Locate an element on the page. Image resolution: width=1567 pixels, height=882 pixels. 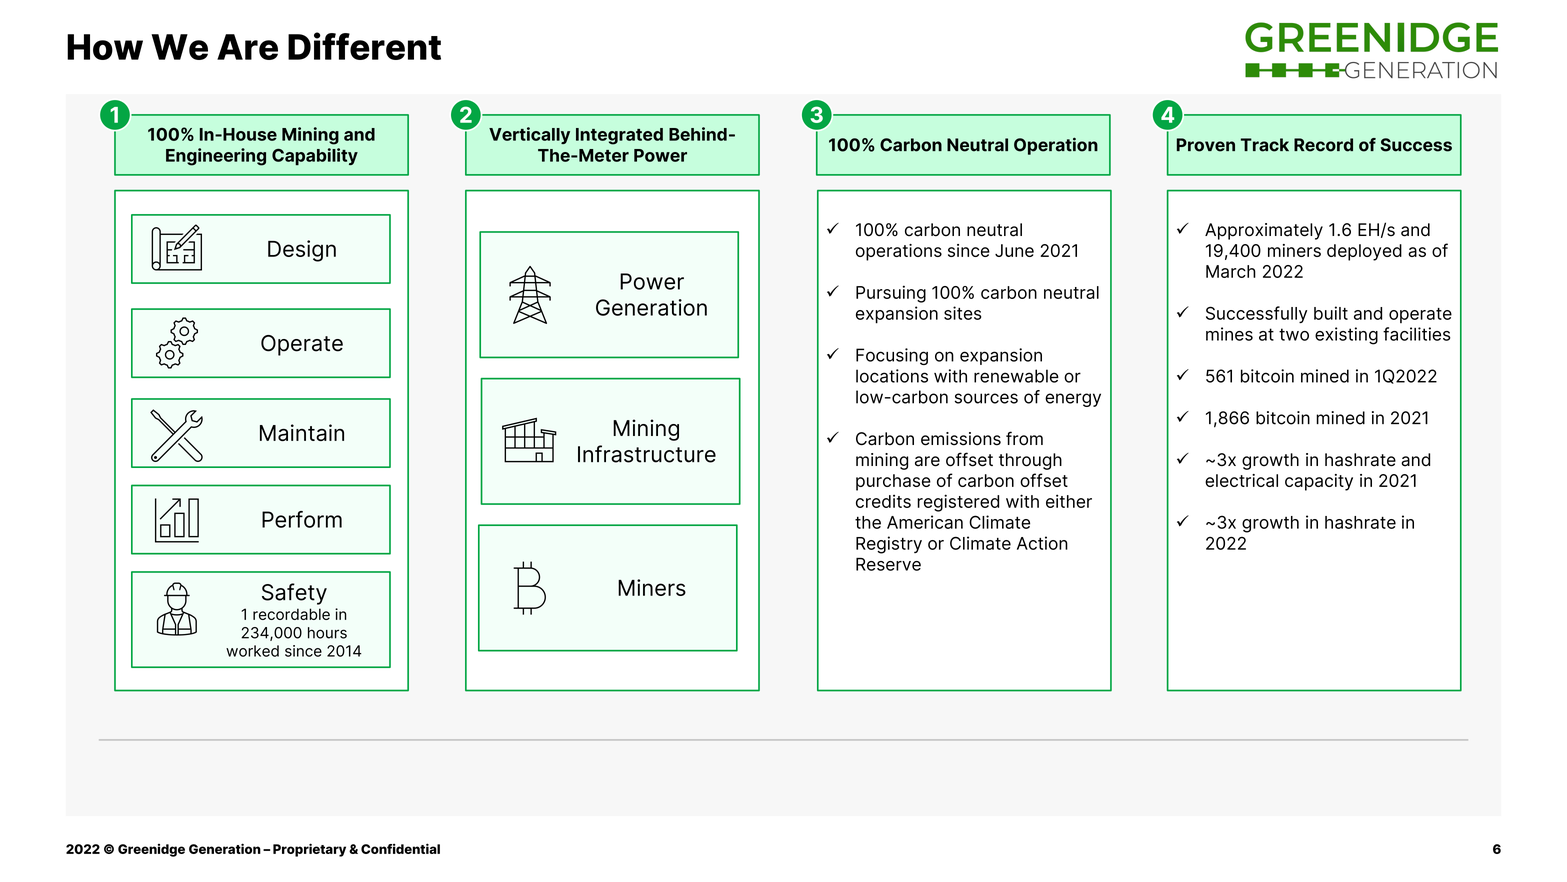
March is located at coordinates (1231, 271).
